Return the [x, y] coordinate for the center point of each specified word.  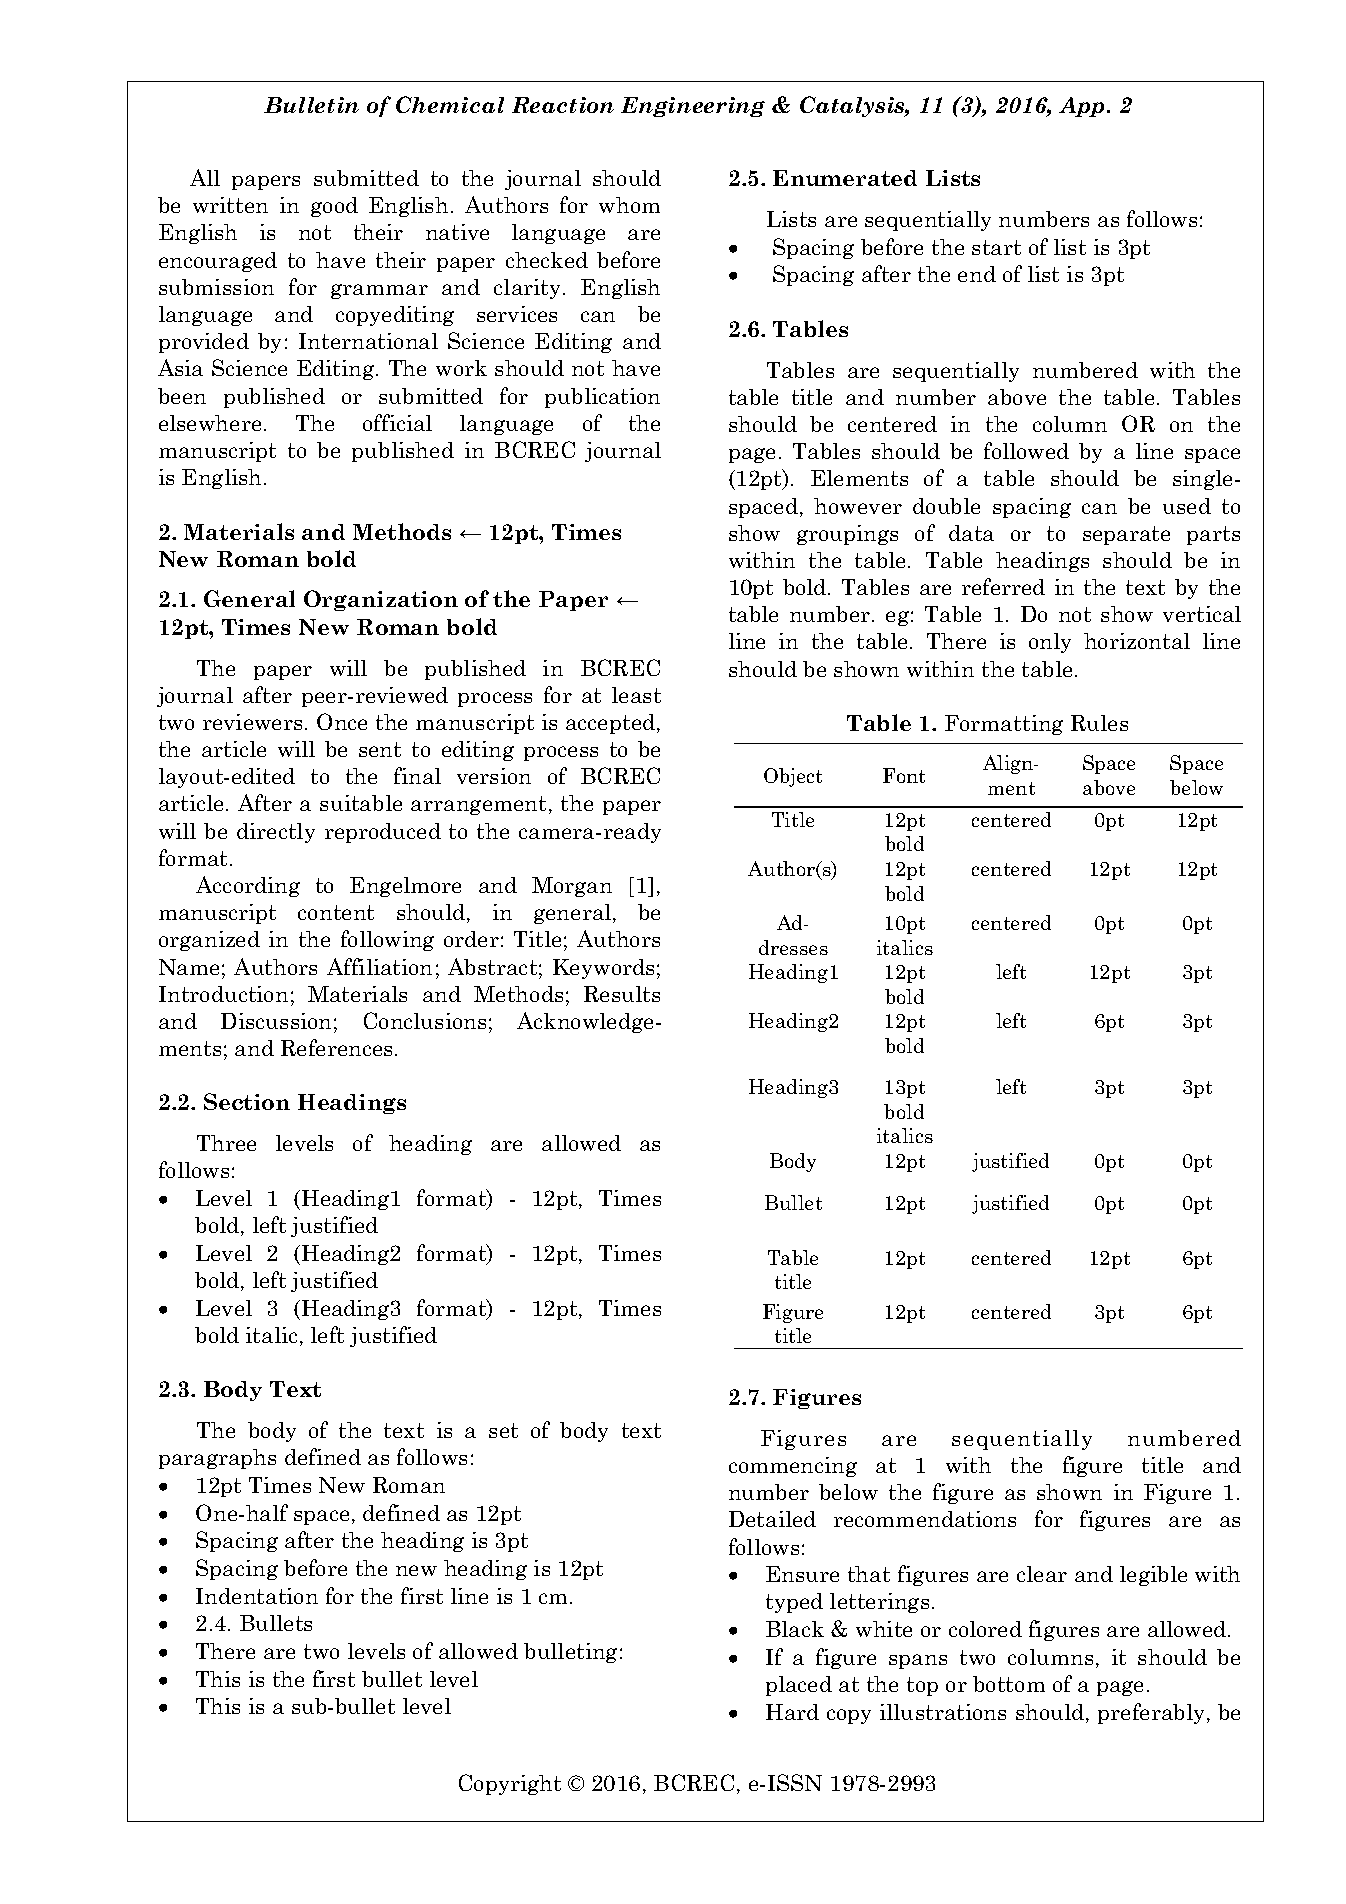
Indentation [257, 1596]
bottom [1009, 1684]
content [336, 912]
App [1083, 107]
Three [226, 1143]
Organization [381, 600]
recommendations [925, 1519]
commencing [793, 1467]
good [334, 207]
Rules [1099, 723]
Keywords [603, 969]
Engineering [693, 107]
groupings [847, 535]
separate [1126, 535]
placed [799, 1686]
